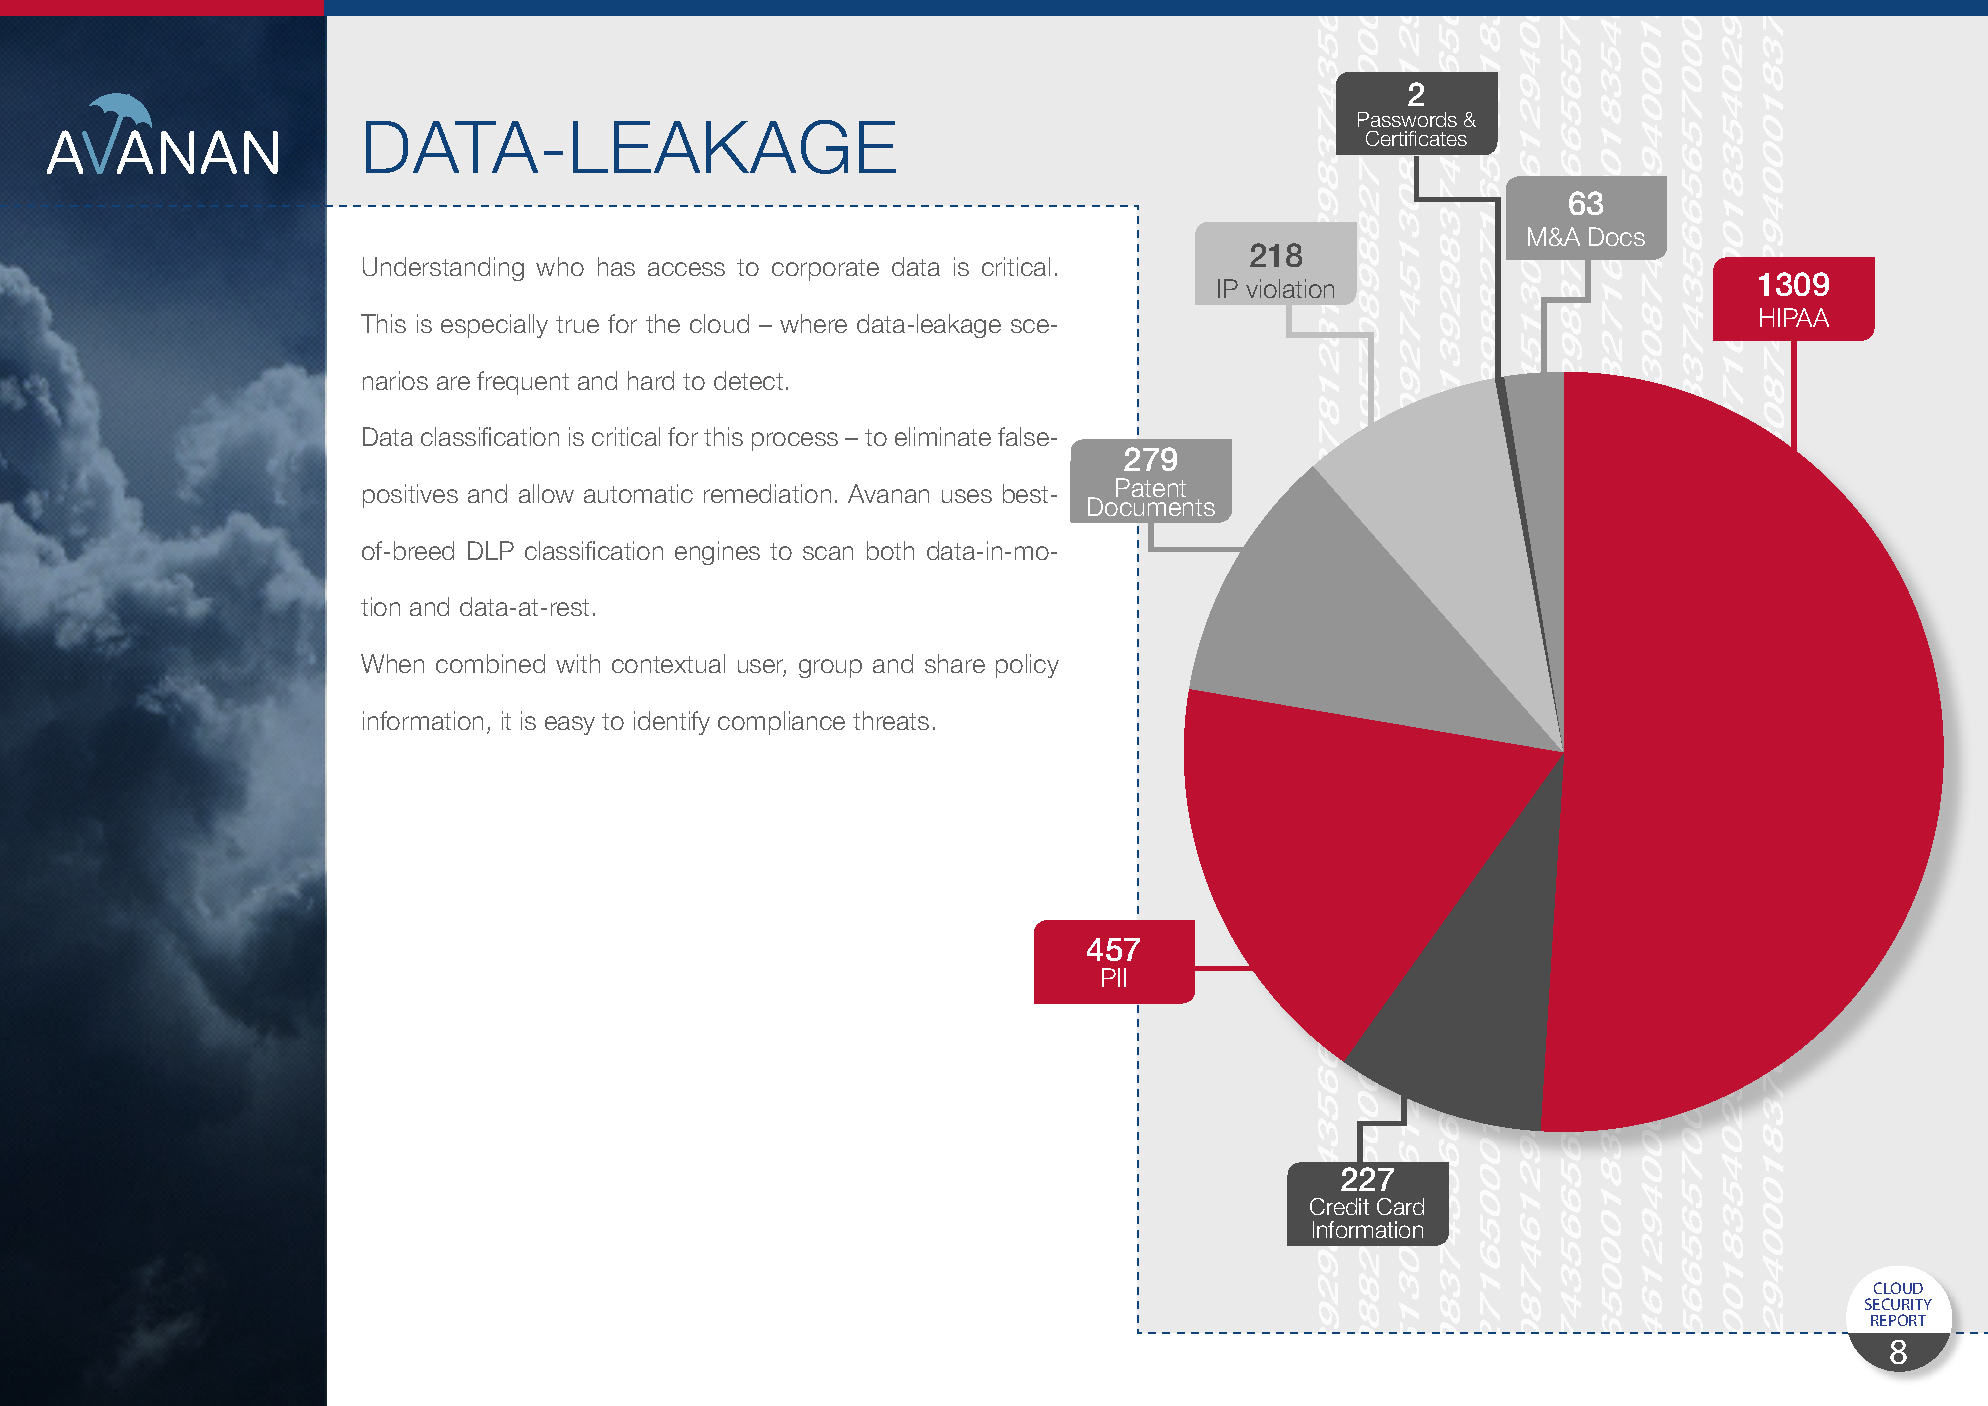 The image size is (1988, 1406). I want to click on SECURITY, so click(1898, 1304).
